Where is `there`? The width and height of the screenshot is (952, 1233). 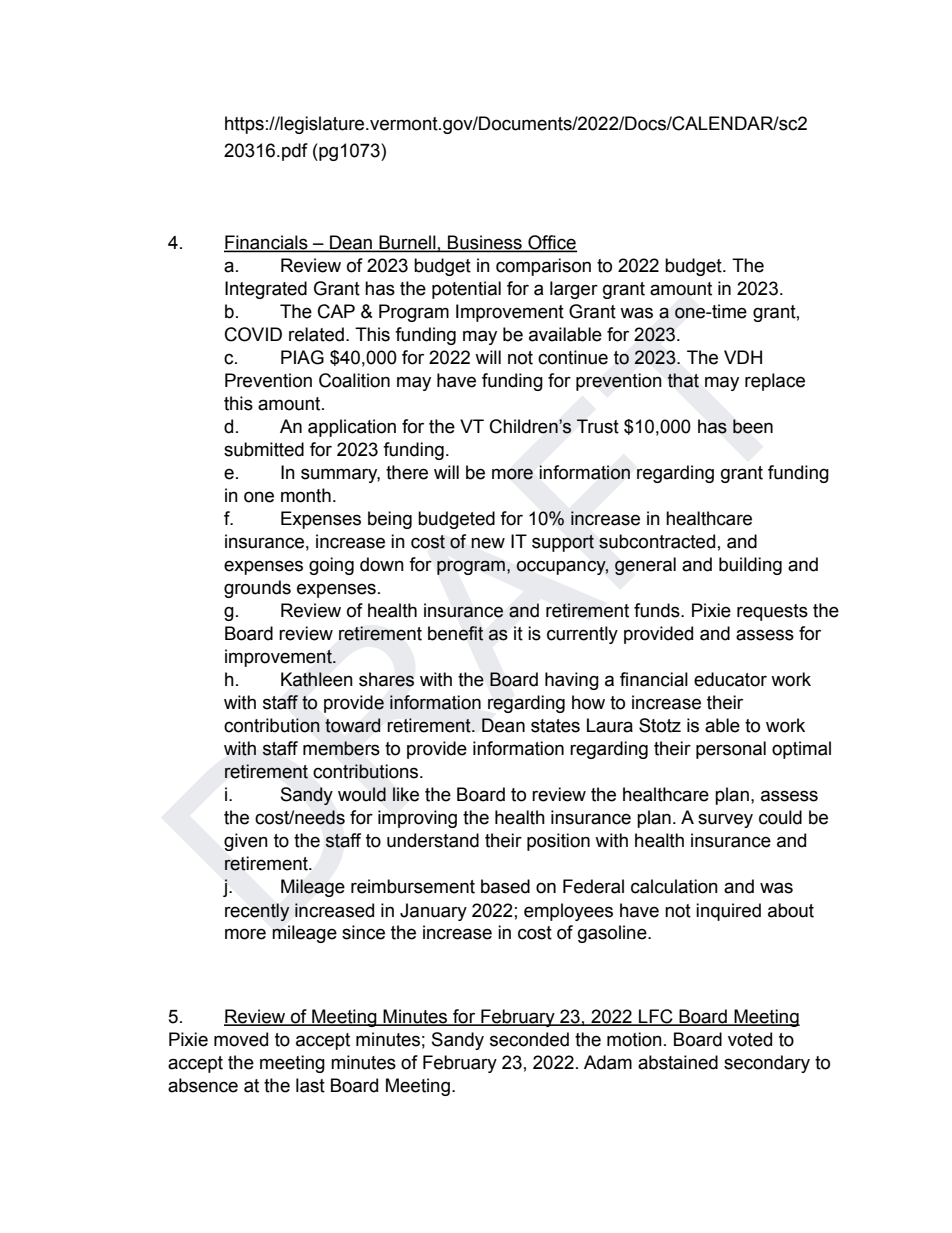
there is located at coordinates (407, 472).
